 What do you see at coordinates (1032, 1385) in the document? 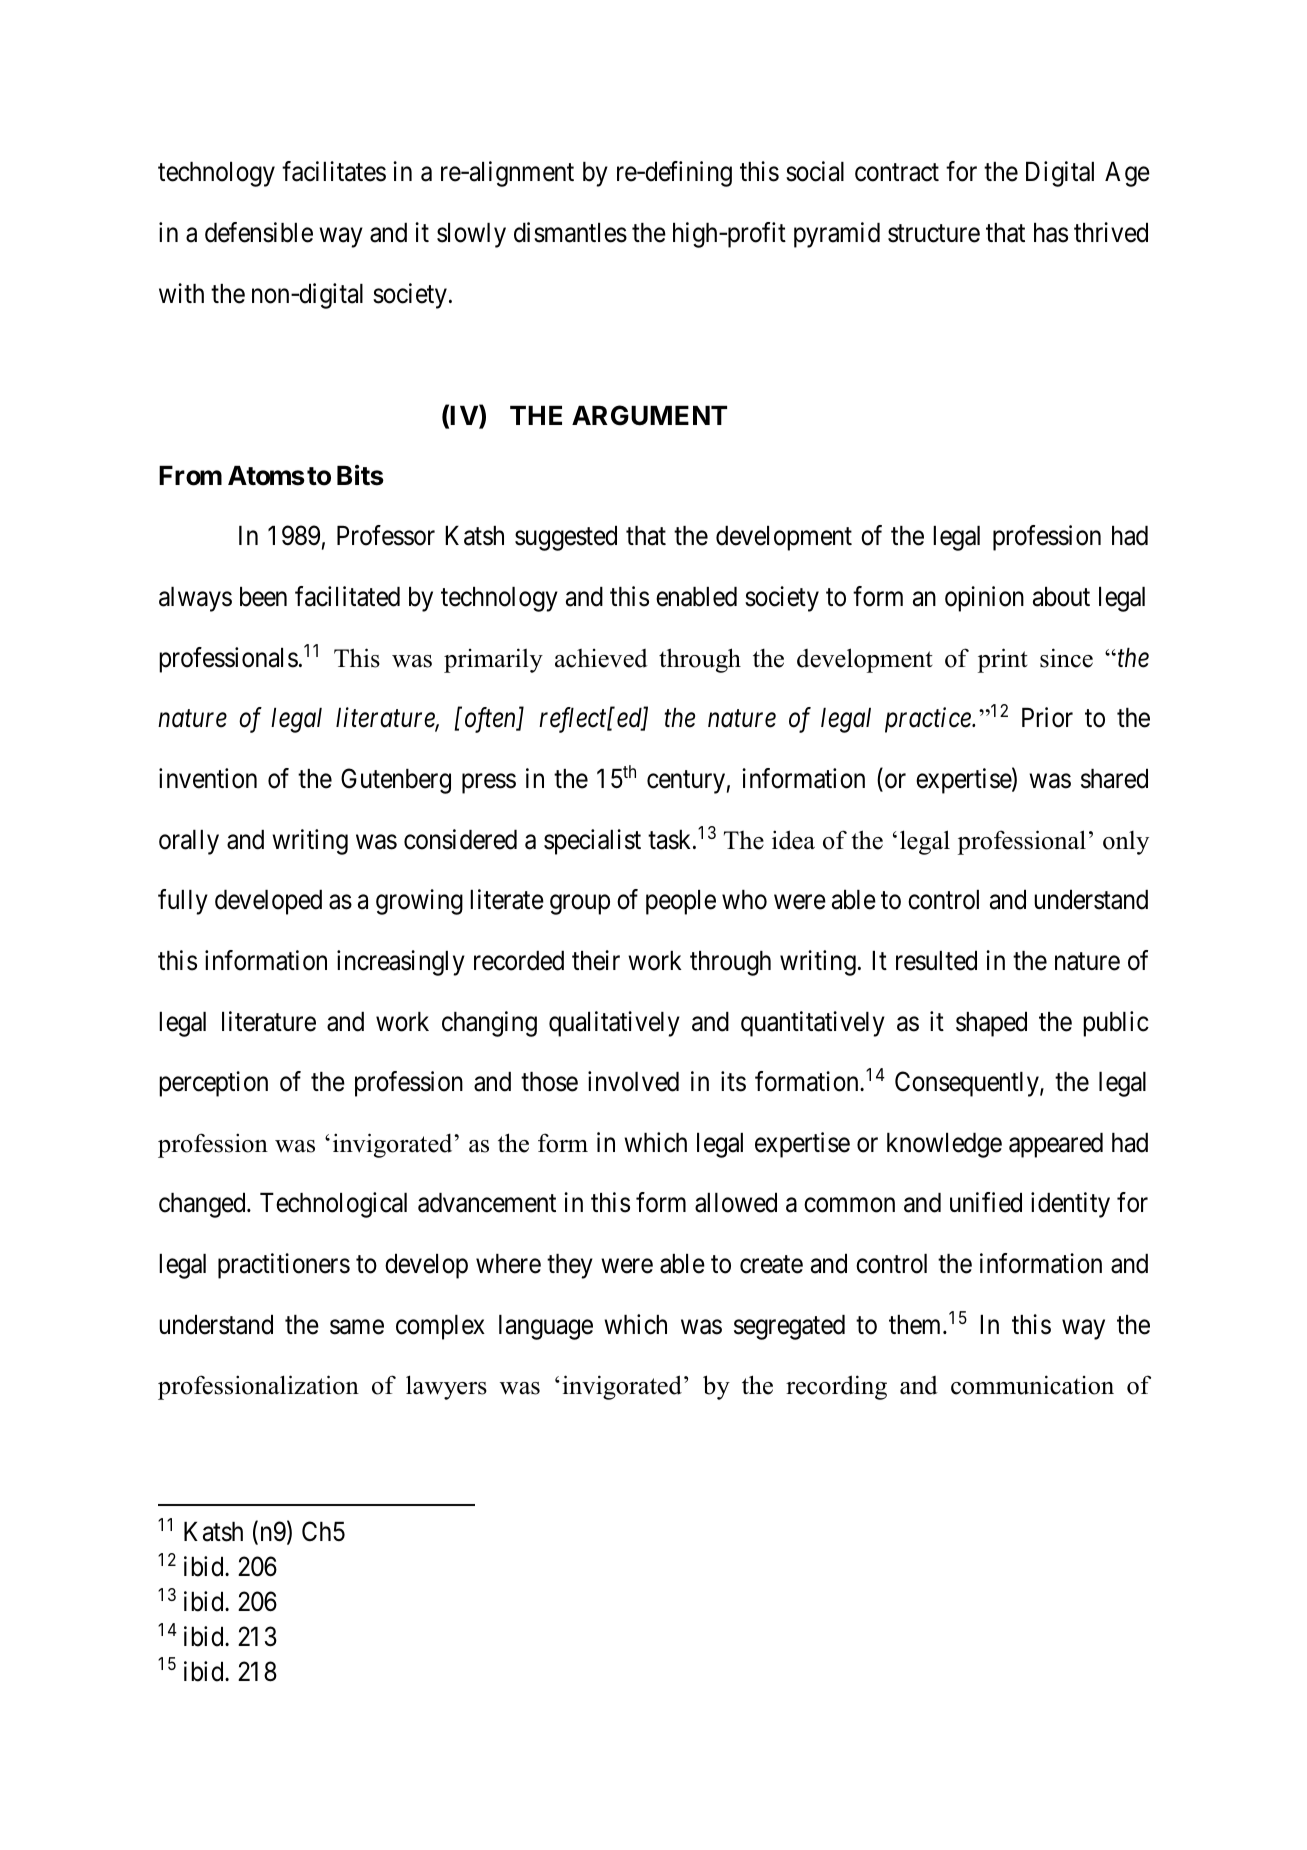
I see `communication` at bounding box center [1032, 1385].
